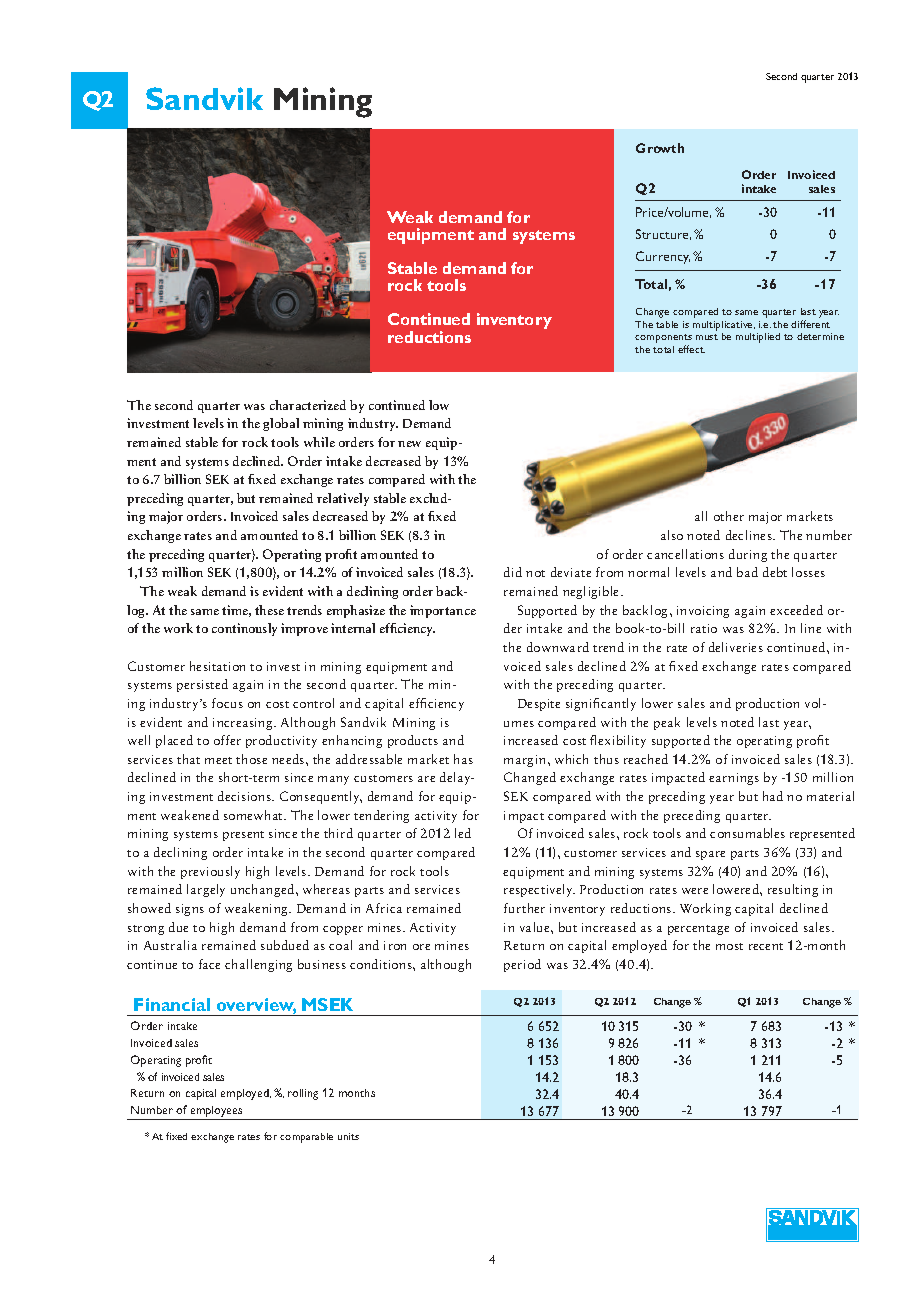 The image size is (924, 1308). I want to click on new, so click(409, 444).
